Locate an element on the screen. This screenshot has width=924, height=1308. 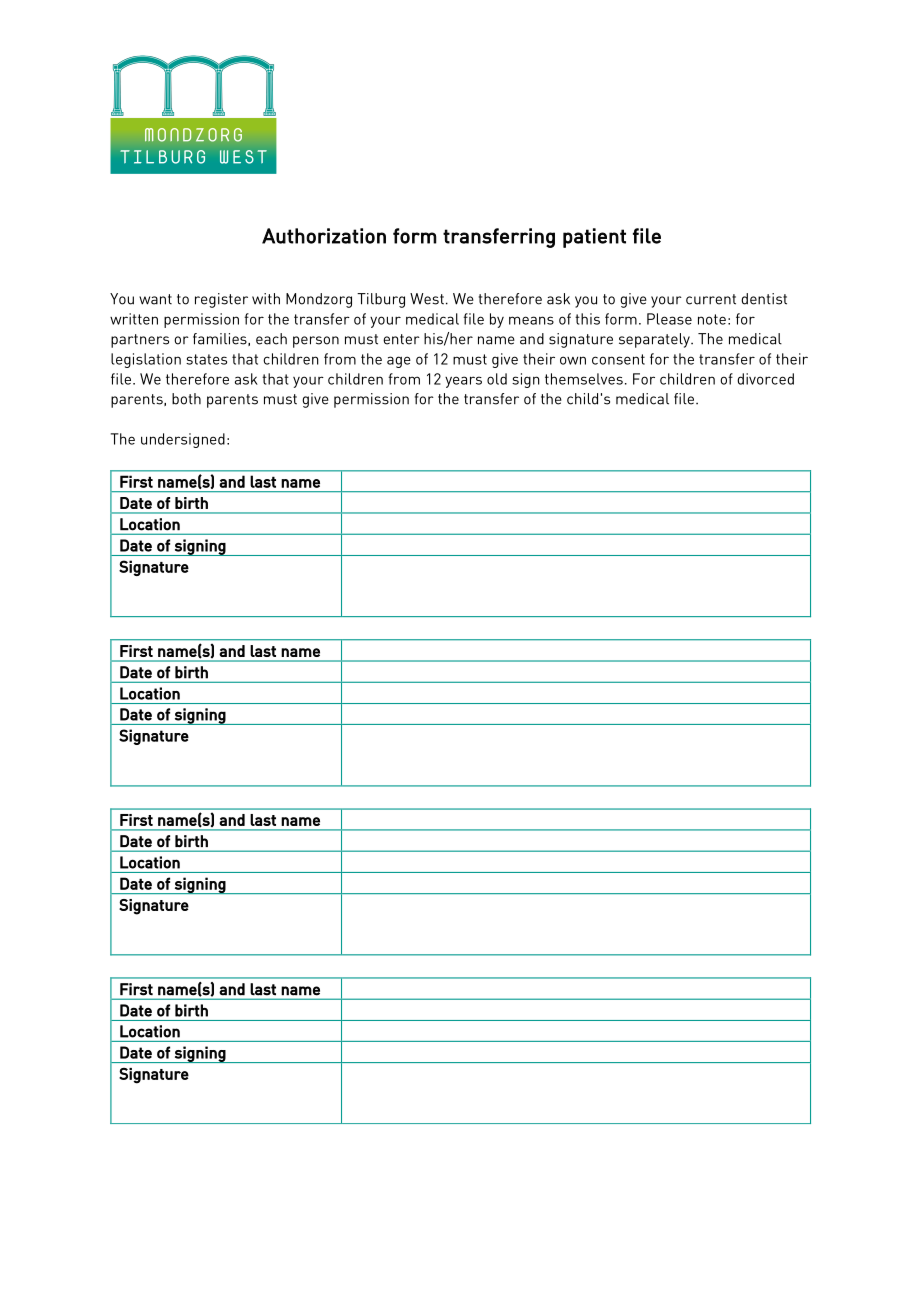
current is located at coordinates (711, 299).
